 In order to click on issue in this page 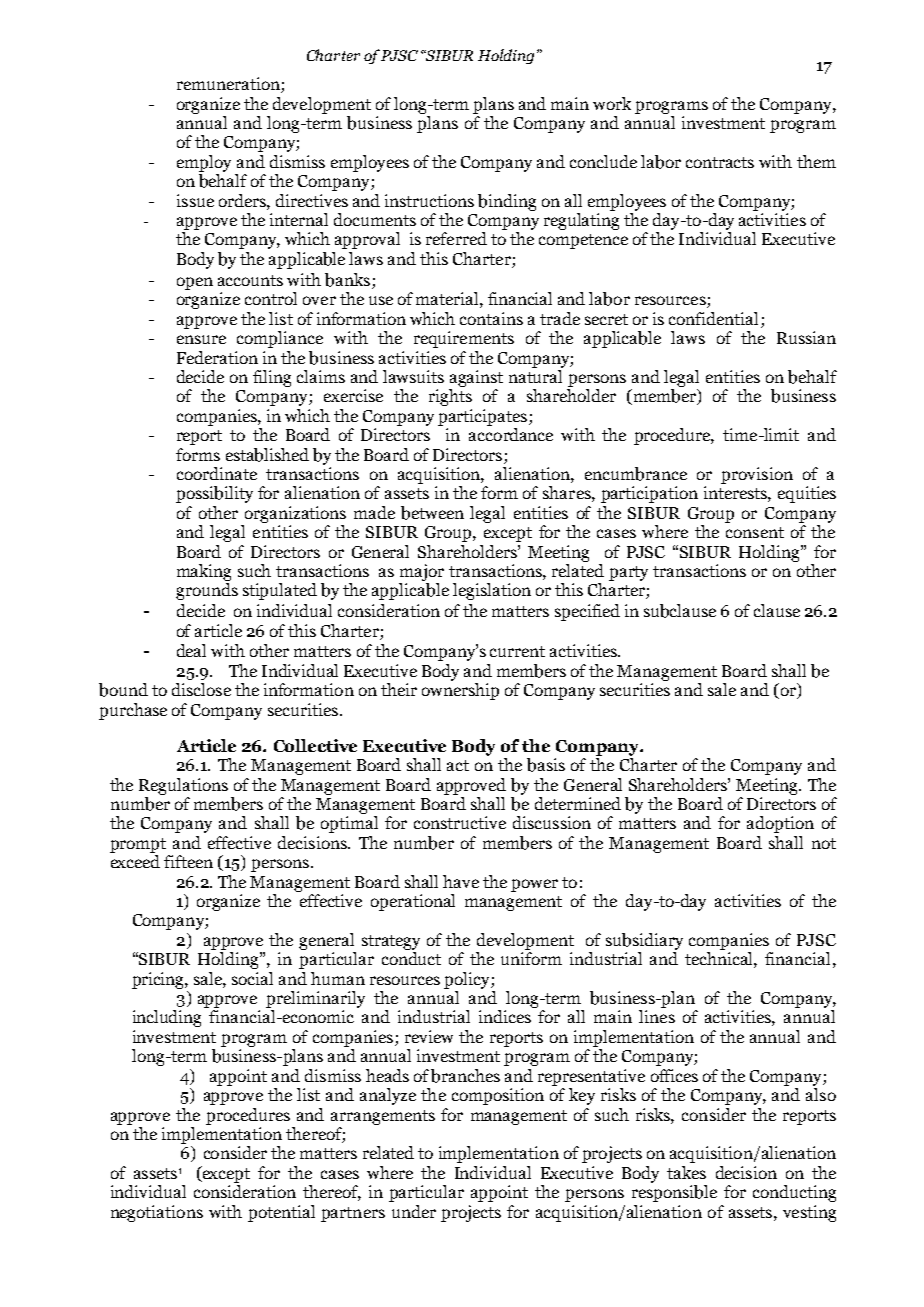, I will do `click(195, 200)`.
